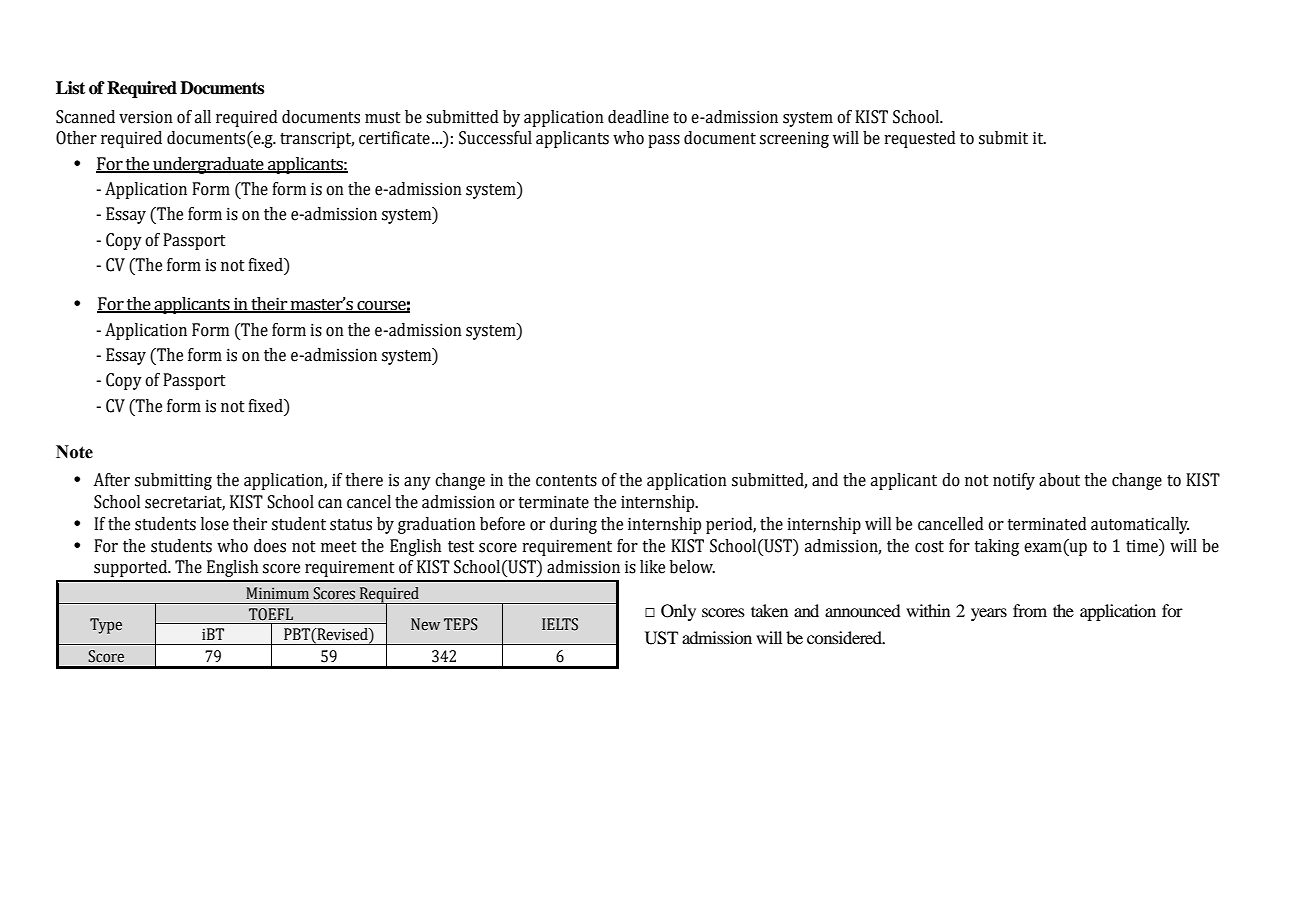 The image size is (1308, 924). I want to click on deadline, so click(638, 117).
